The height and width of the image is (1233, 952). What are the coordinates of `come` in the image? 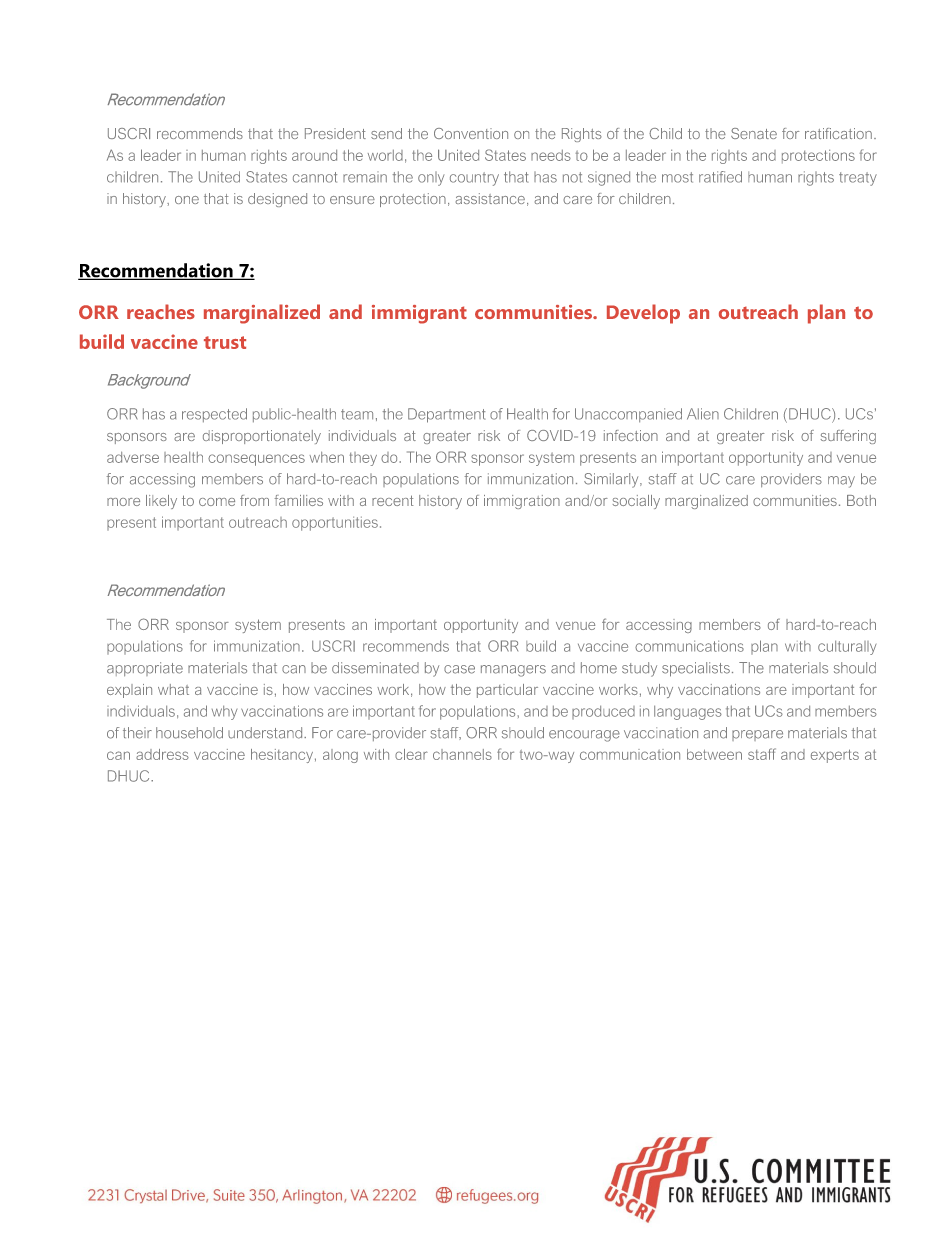 It's located at (217, 502).
